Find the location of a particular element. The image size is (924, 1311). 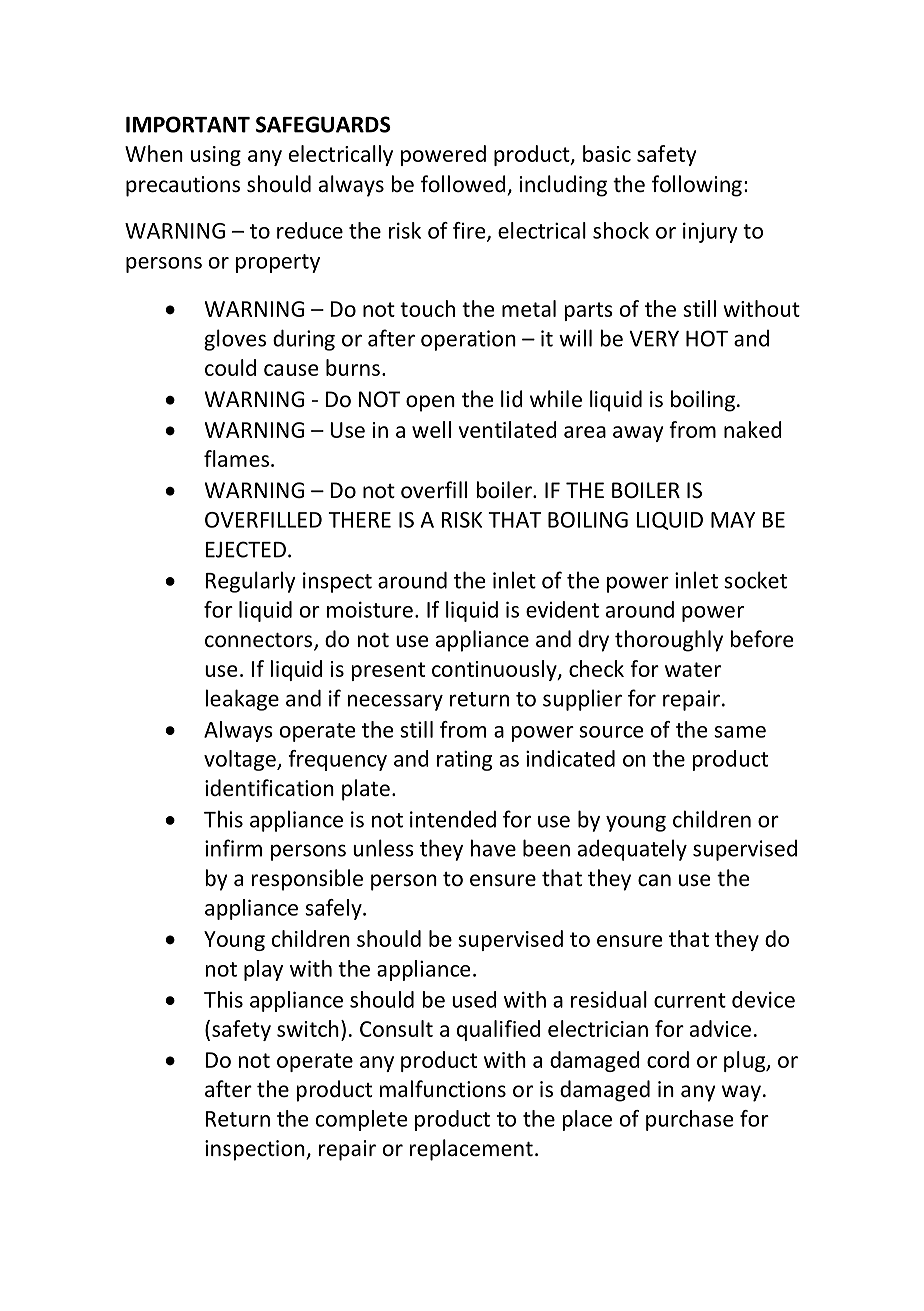

open is located at coordinates (430, 403).
